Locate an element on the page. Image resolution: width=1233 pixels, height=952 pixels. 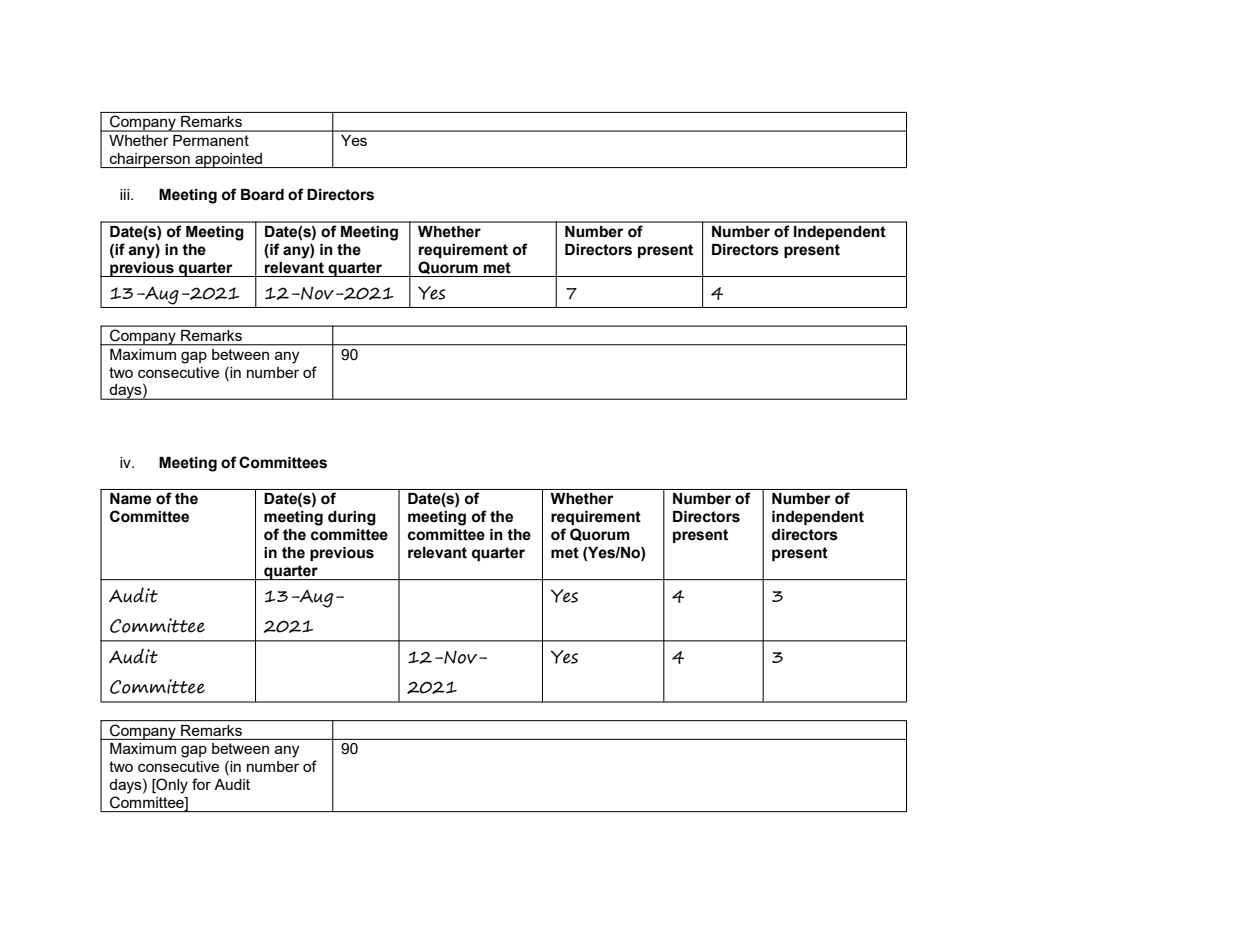
during is located at coordinates (352, 518).
